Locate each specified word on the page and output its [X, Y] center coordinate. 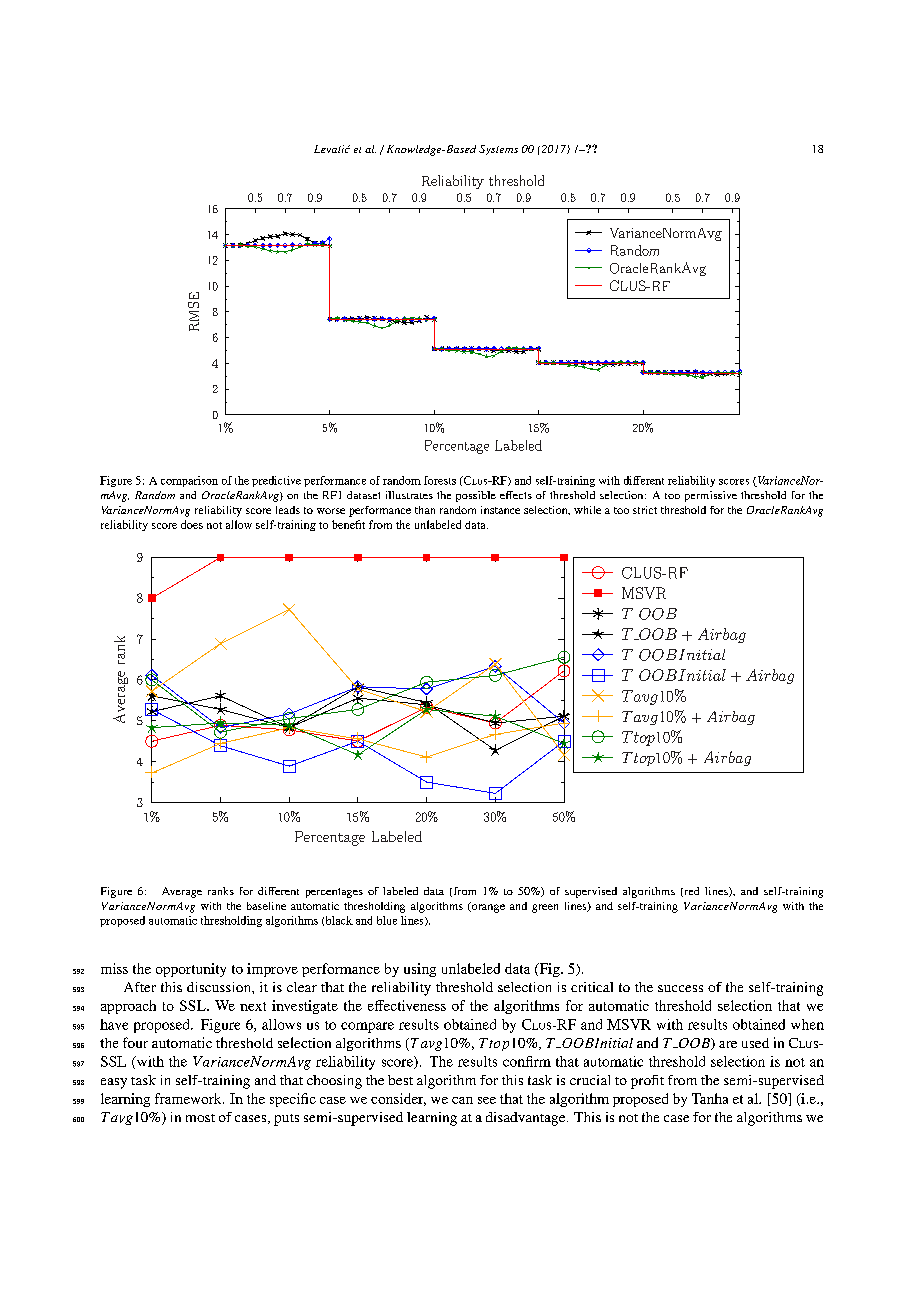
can [462, 1100]
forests [440, 480]
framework [189, 1098]
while [587, 510]
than [425, 510]
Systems [498, 150]
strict [645, 510]
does [192, 524]
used [755, 1043]
